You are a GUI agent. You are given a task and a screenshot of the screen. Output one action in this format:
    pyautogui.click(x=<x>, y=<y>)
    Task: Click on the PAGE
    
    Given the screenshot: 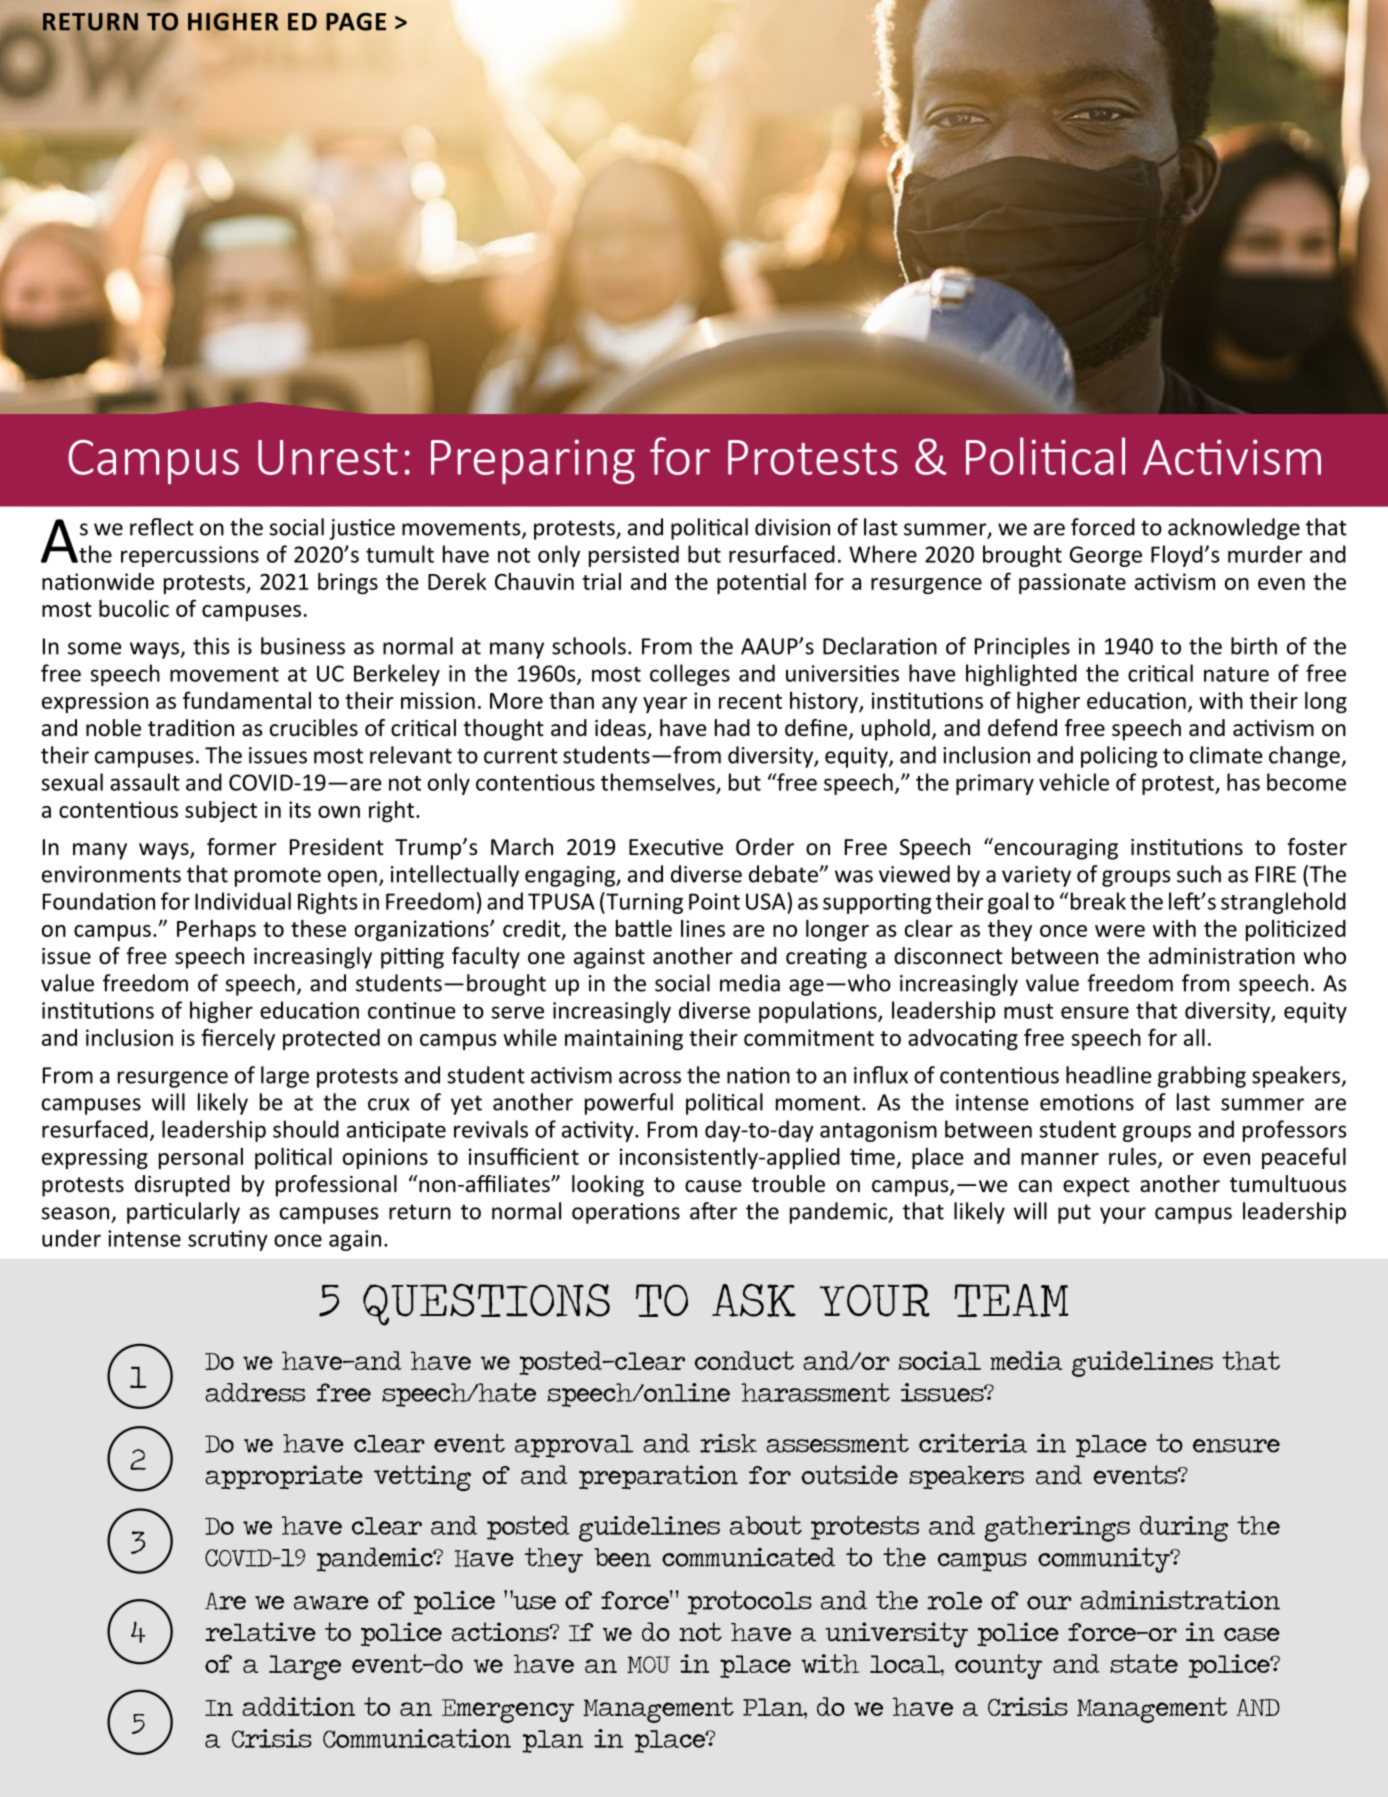 What is the action you would take?
    pyautogui.click(x=356, y=22)
